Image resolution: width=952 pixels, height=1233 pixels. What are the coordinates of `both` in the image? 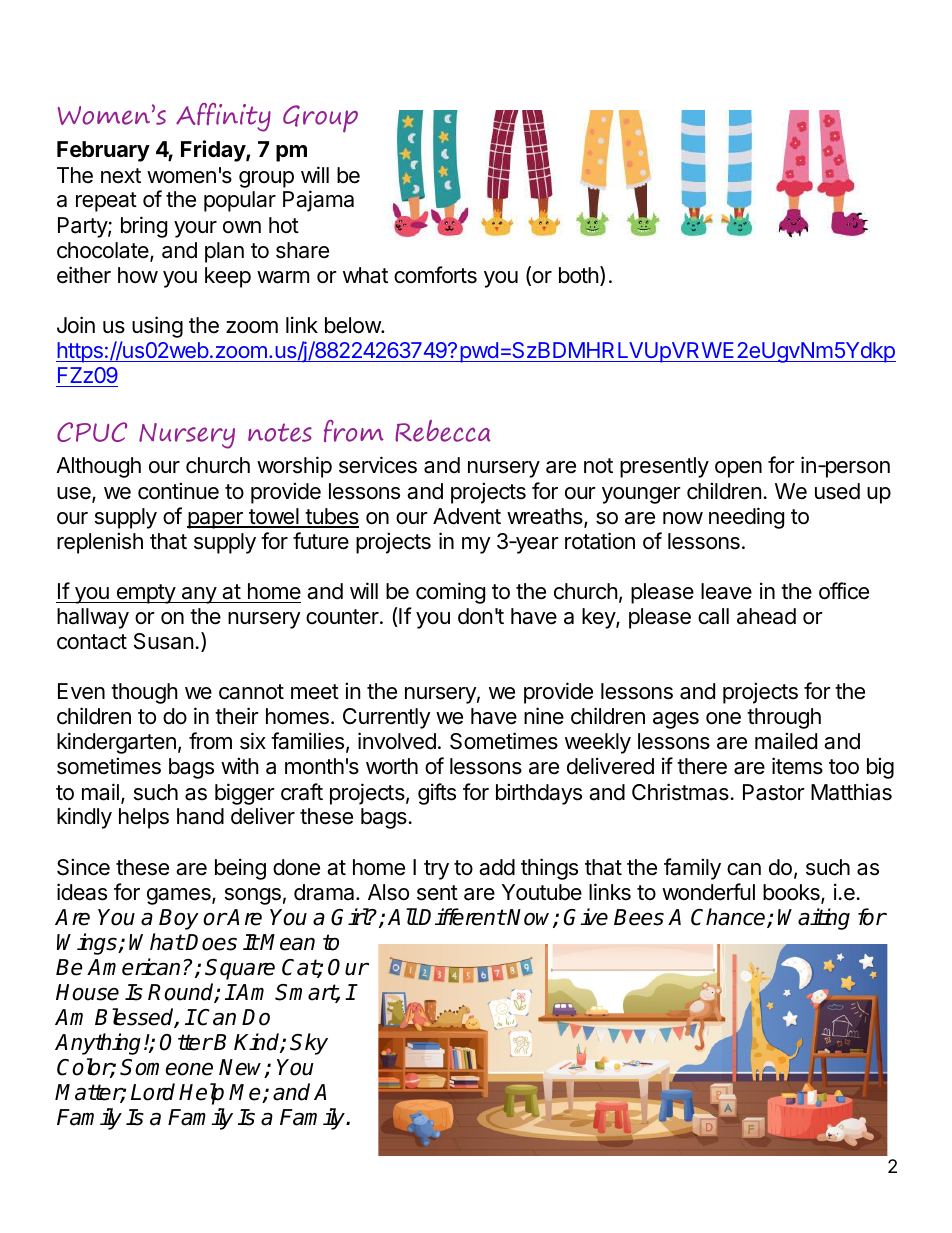 It's located at (579, 275).
